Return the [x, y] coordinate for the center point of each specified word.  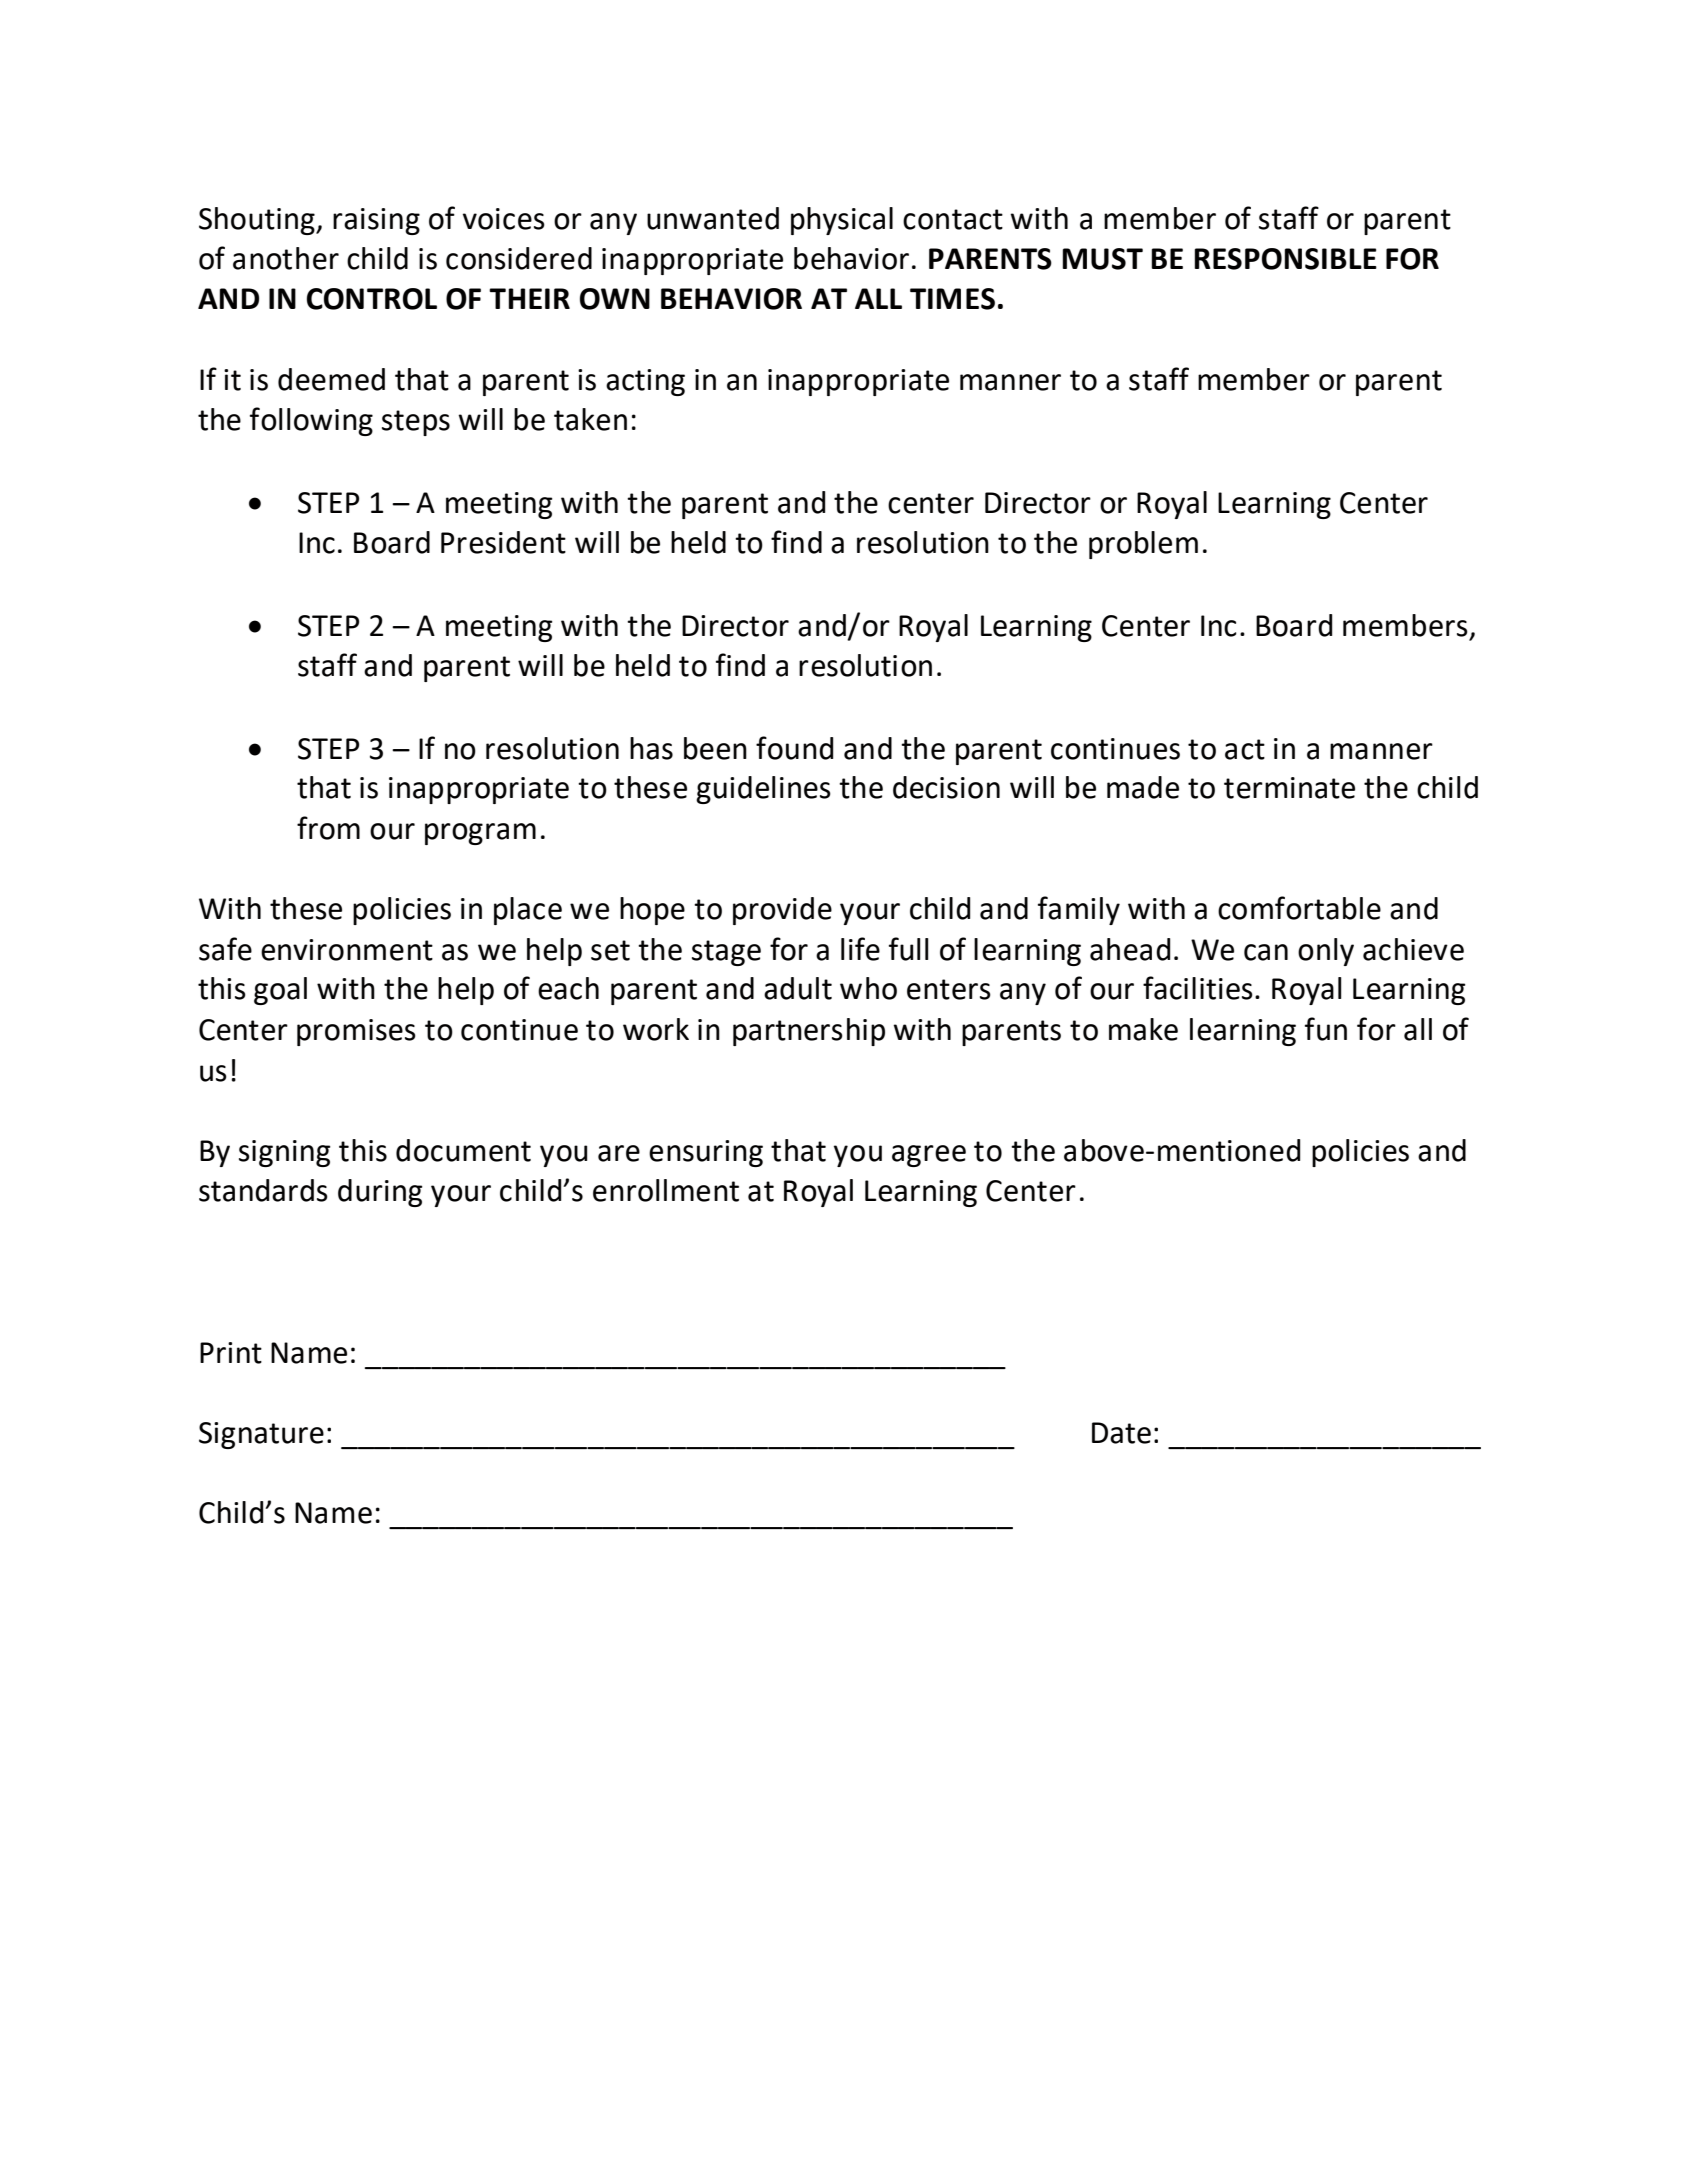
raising [376, 221]
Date [1121, 1433]
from [328, 828]
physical [842, 221]
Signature [261, 1435]
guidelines [763, 790]
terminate [1289, 788]
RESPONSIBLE [1285, 259]
